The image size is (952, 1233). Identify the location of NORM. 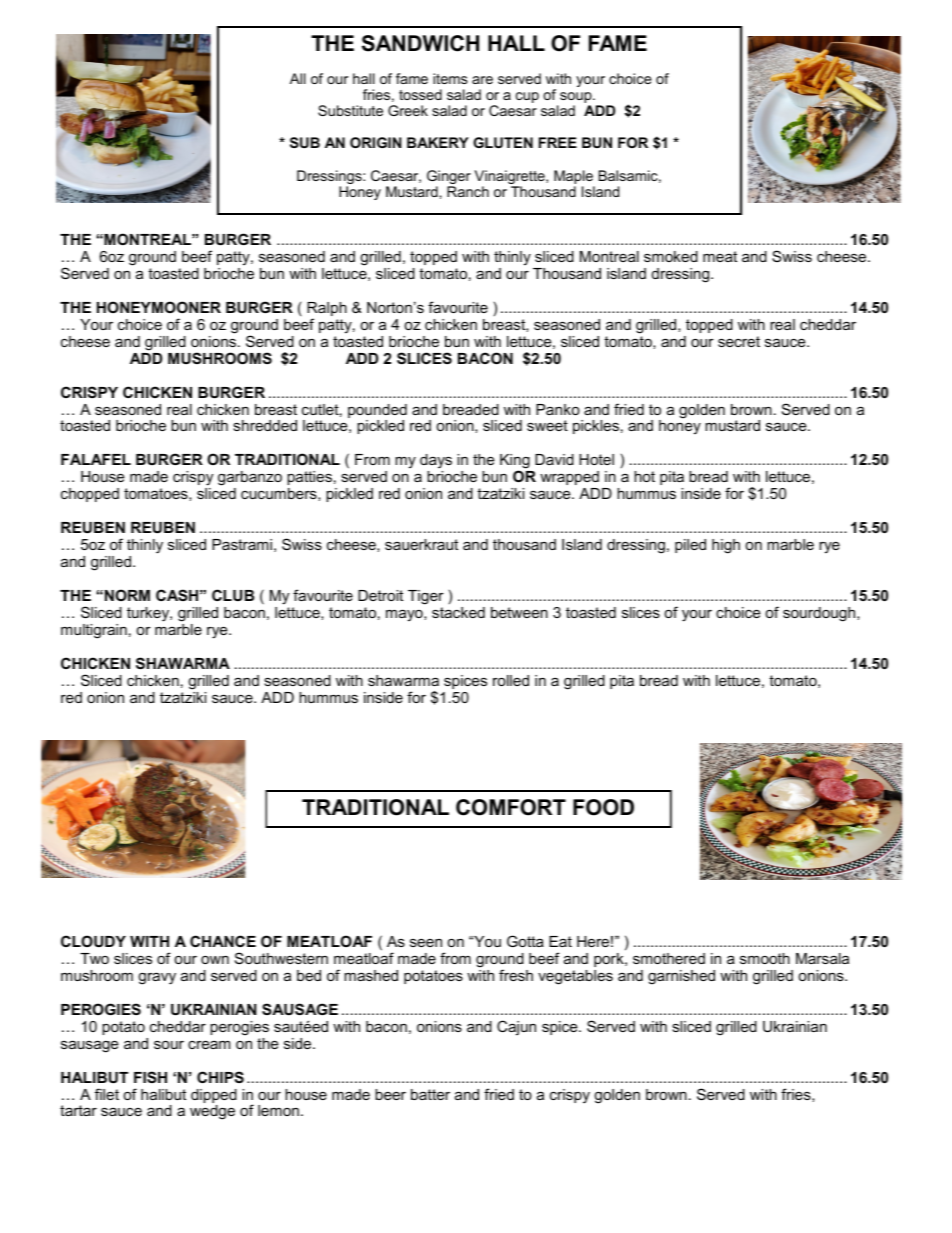
(127, 595).
